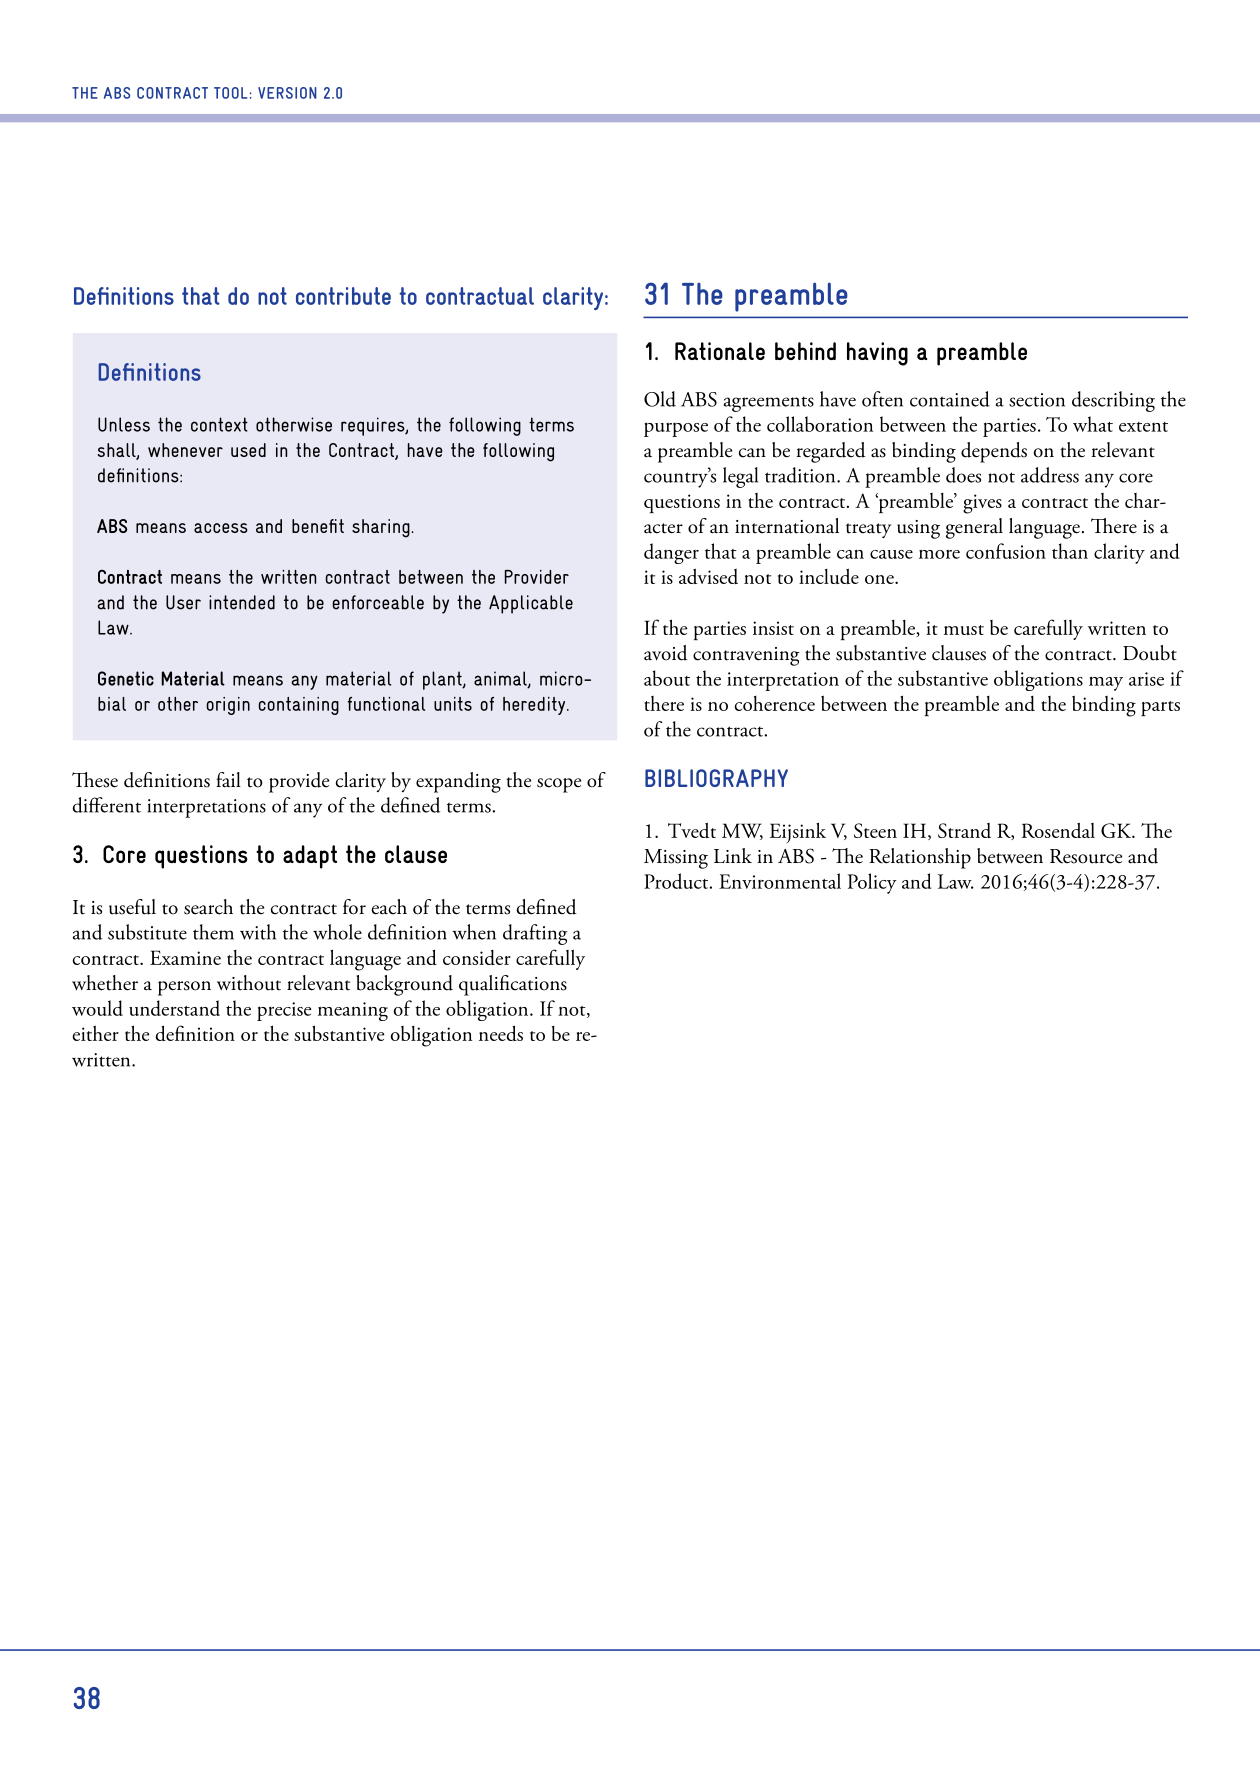 This screenshot has height=1781, width=1260. What do you see at coordinates (513, 985) in the screenshot?
I see `qualifications` at bounding box center [513, 985].
